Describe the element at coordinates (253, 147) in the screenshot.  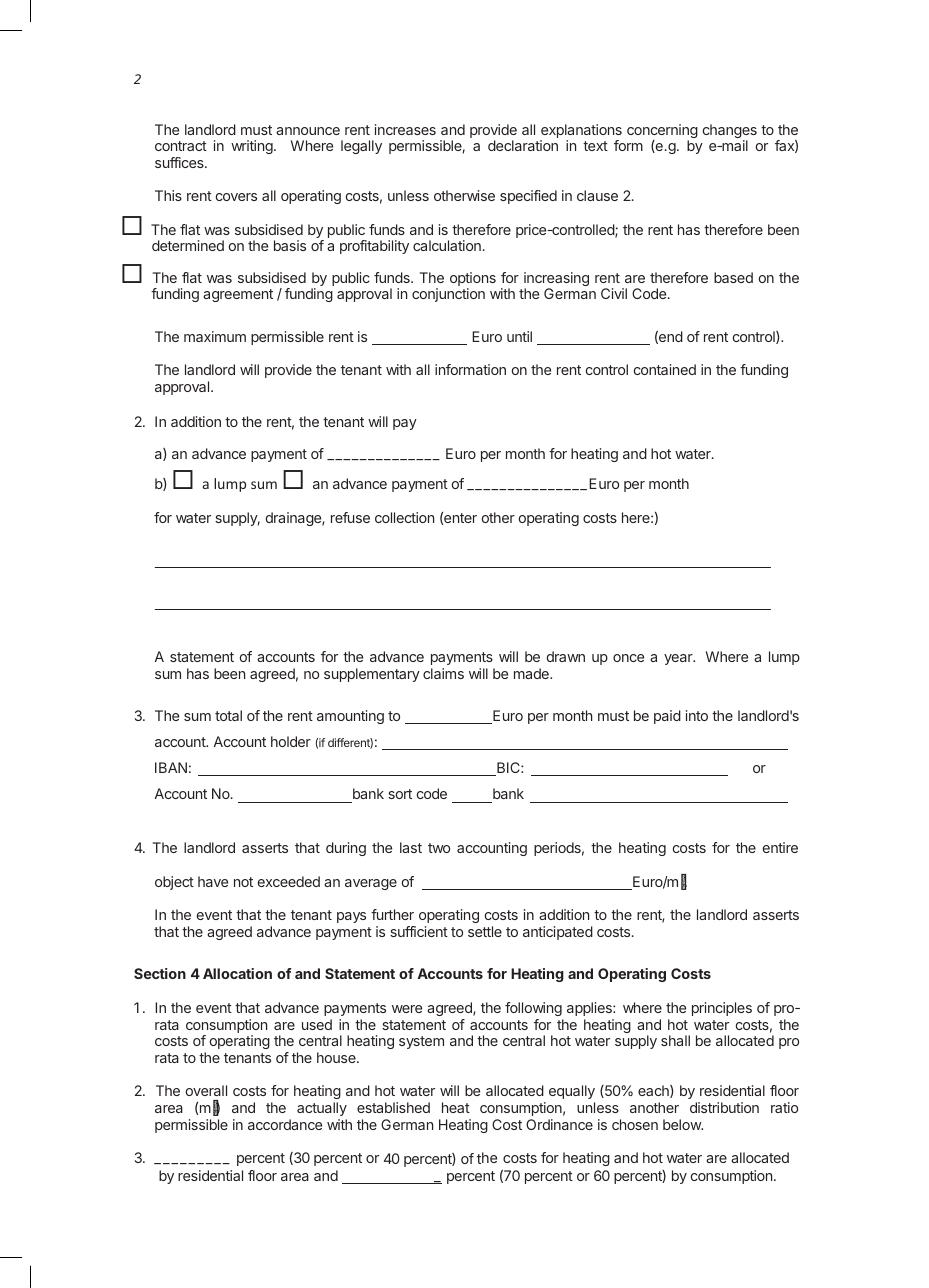
I see `writing` at that location.
